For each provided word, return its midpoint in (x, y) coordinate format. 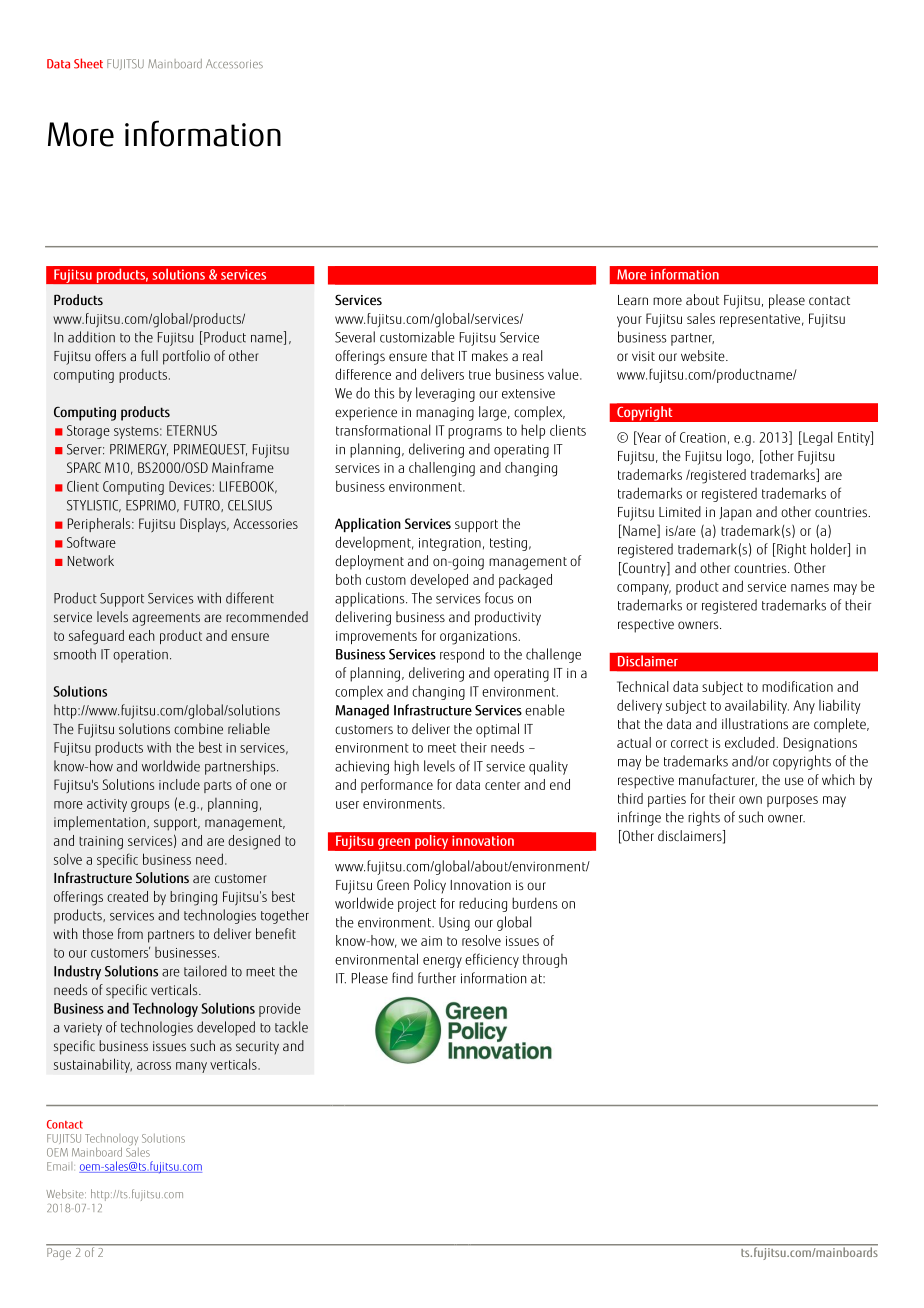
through (545, 960)
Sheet (88, 63)
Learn (633, 300)
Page (59, 1252)
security (257, 1048)
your (629, 321)
